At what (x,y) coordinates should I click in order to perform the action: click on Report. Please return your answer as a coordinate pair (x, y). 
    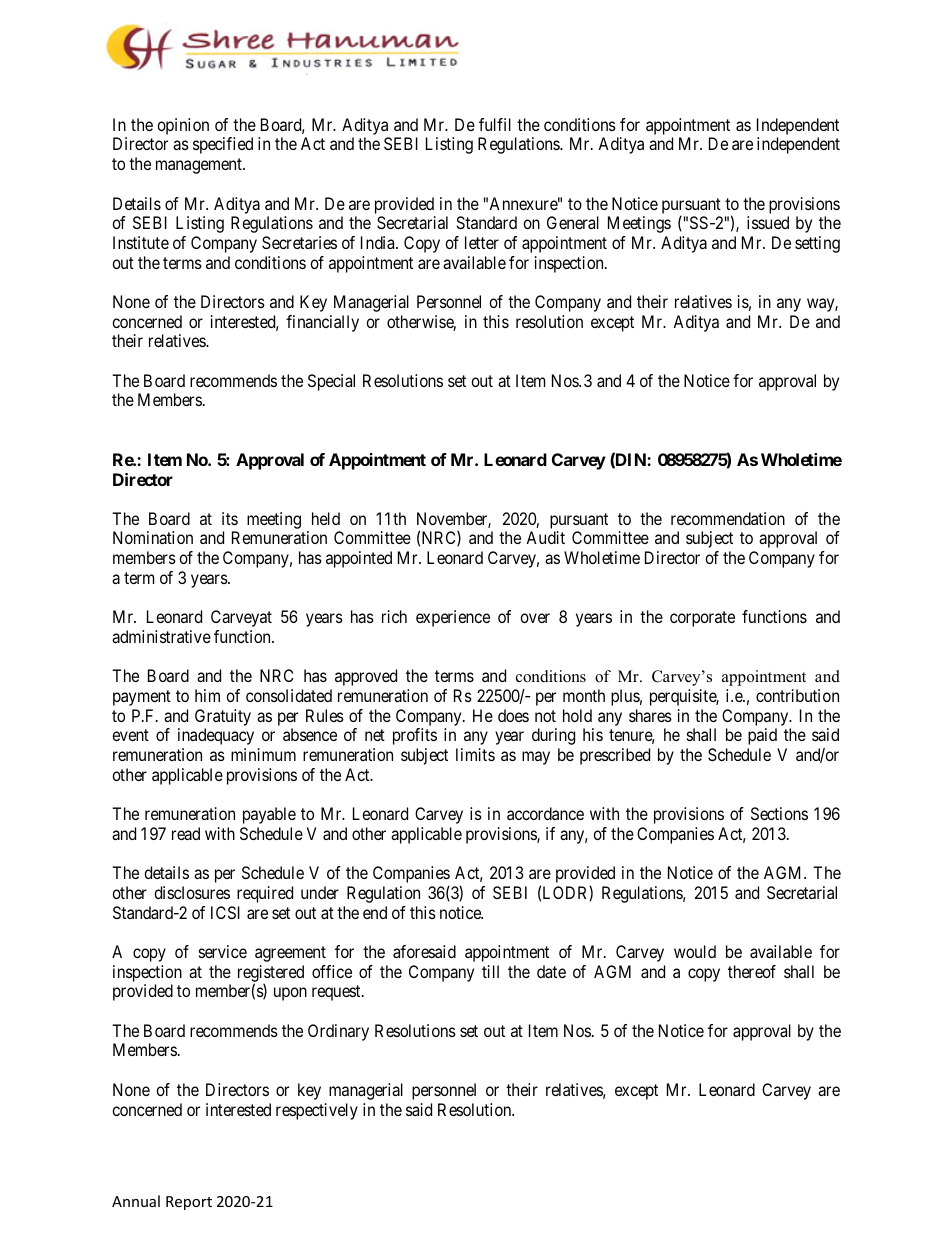
    Looking at the image, I should click on (189, 1203).
